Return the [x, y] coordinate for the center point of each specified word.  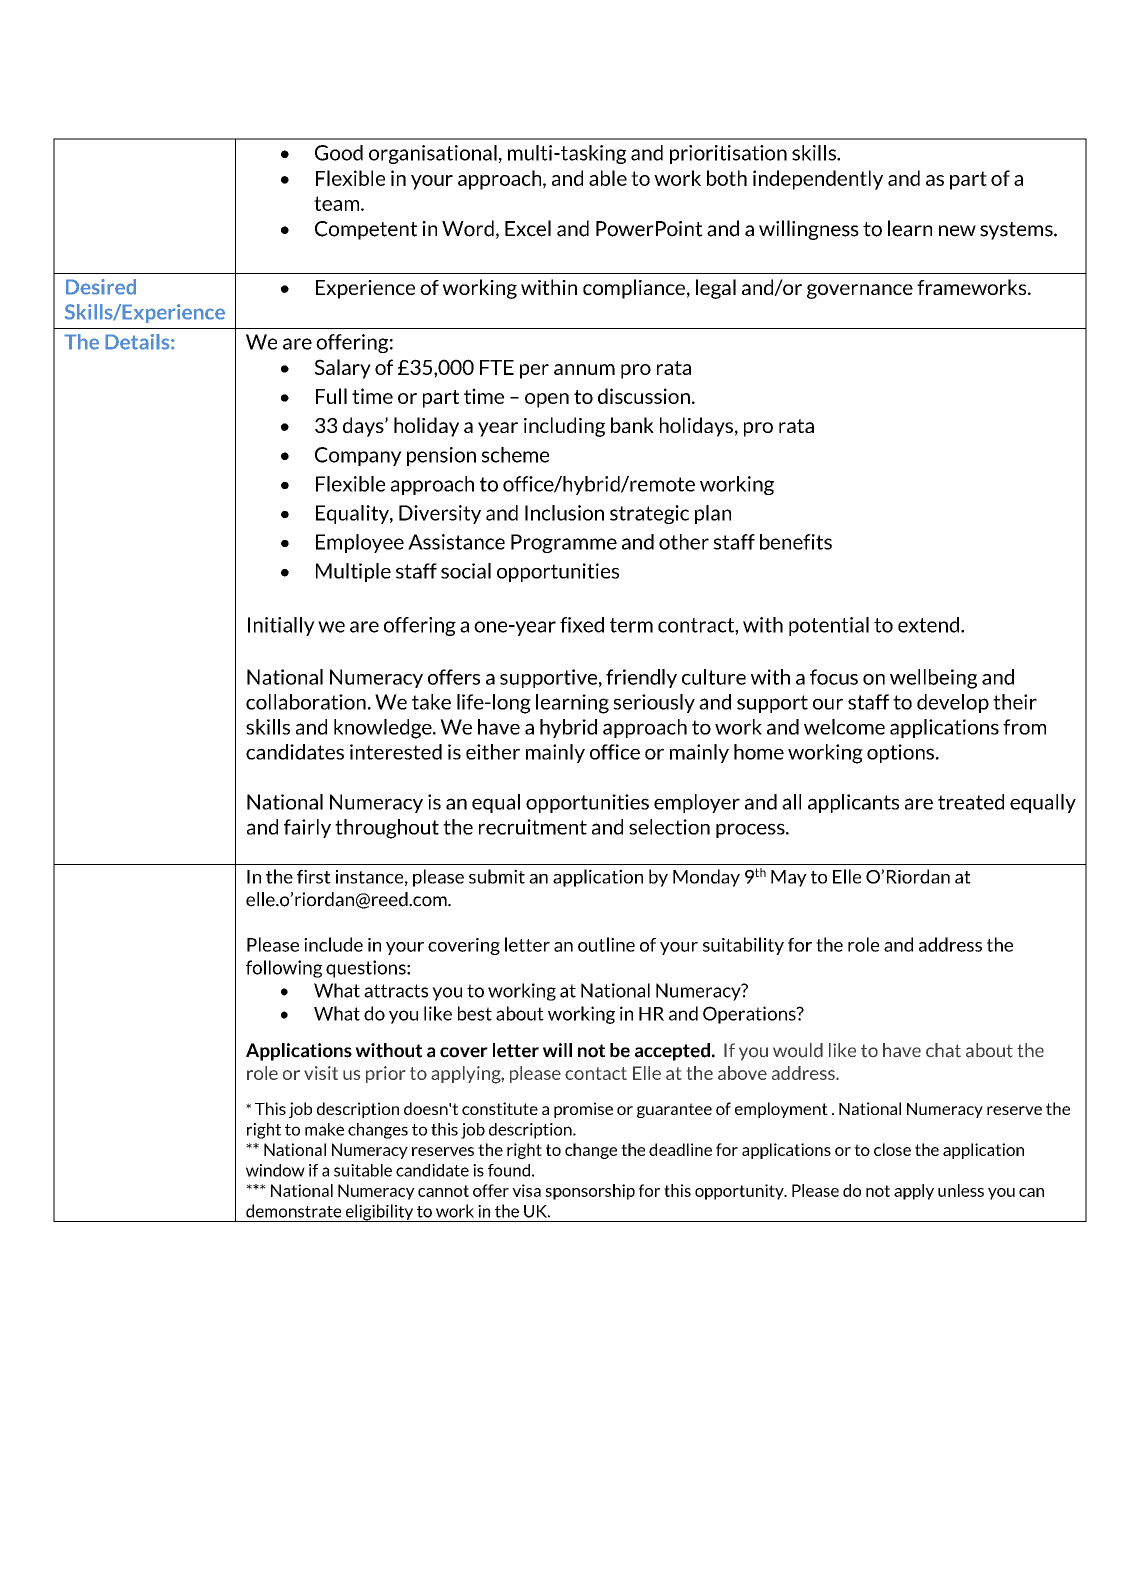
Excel [528, 228]
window [275, 1170]
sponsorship [590, 1192]
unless [961, 1190]
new [957, 231]
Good [339, 153]
